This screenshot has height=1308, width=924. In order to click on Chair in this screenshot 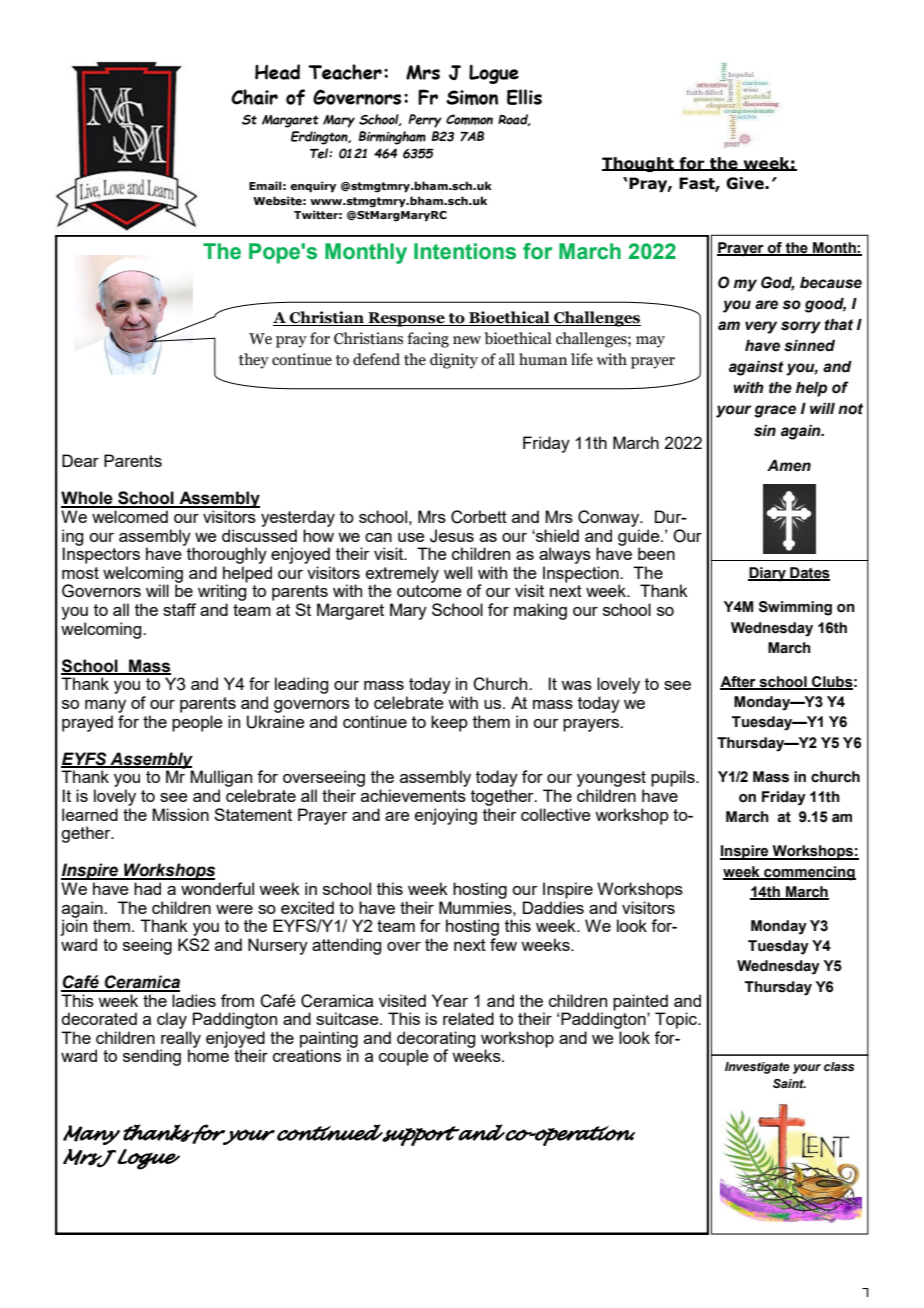, I will do `click(254, 97)`.
